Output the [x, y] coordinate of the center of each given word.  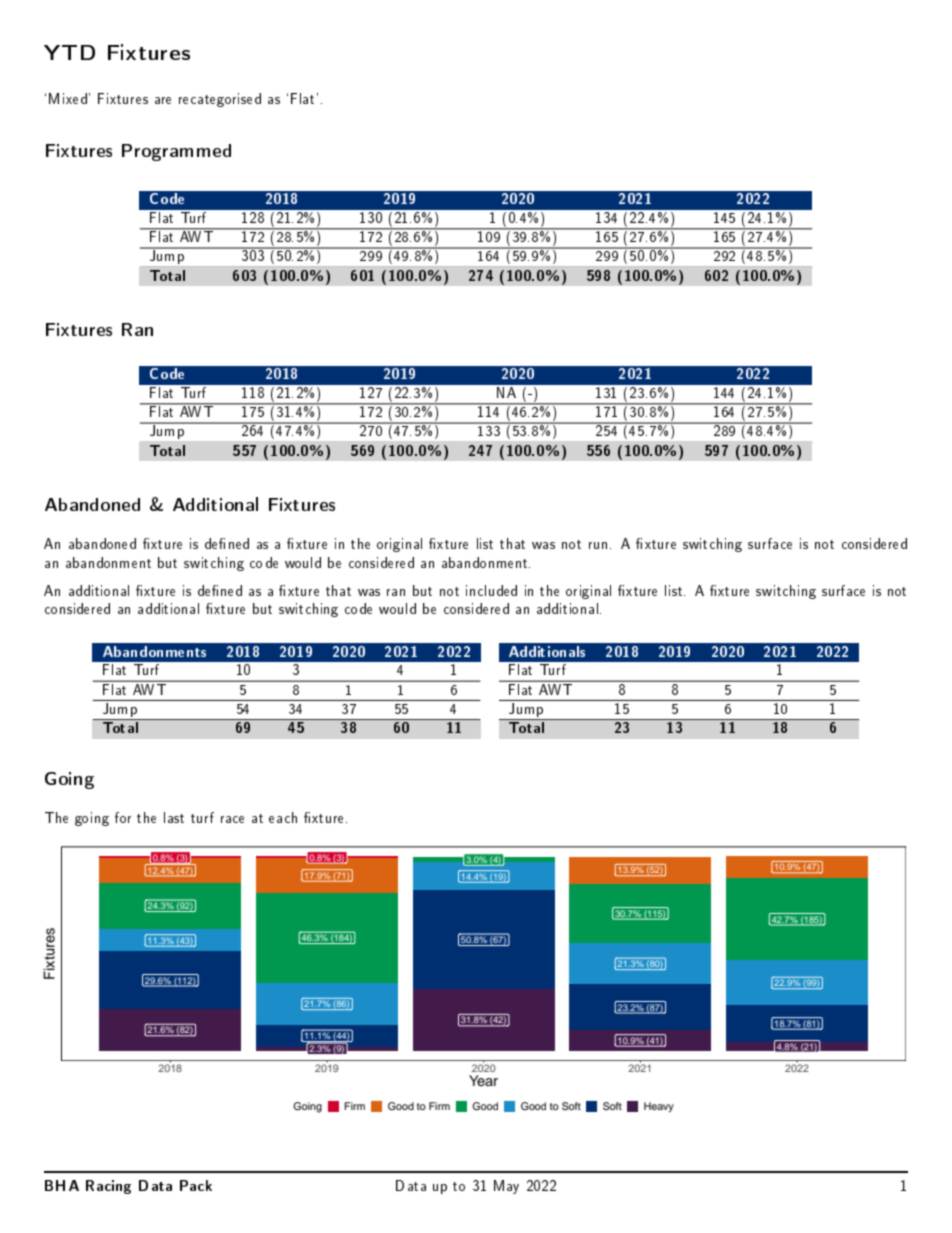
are [163, 100]
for [123, 817]
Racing [108, 1187]
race [232, 819]
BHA [62, 1185]
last [174, 817]
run [598, 545]
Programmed [176, 152]
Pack [196, 1185]
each [283, 817]
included [491, 590]
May [506, 1187]
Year [483, 1080]
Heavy [659, 1107]
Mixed [68, 98]
